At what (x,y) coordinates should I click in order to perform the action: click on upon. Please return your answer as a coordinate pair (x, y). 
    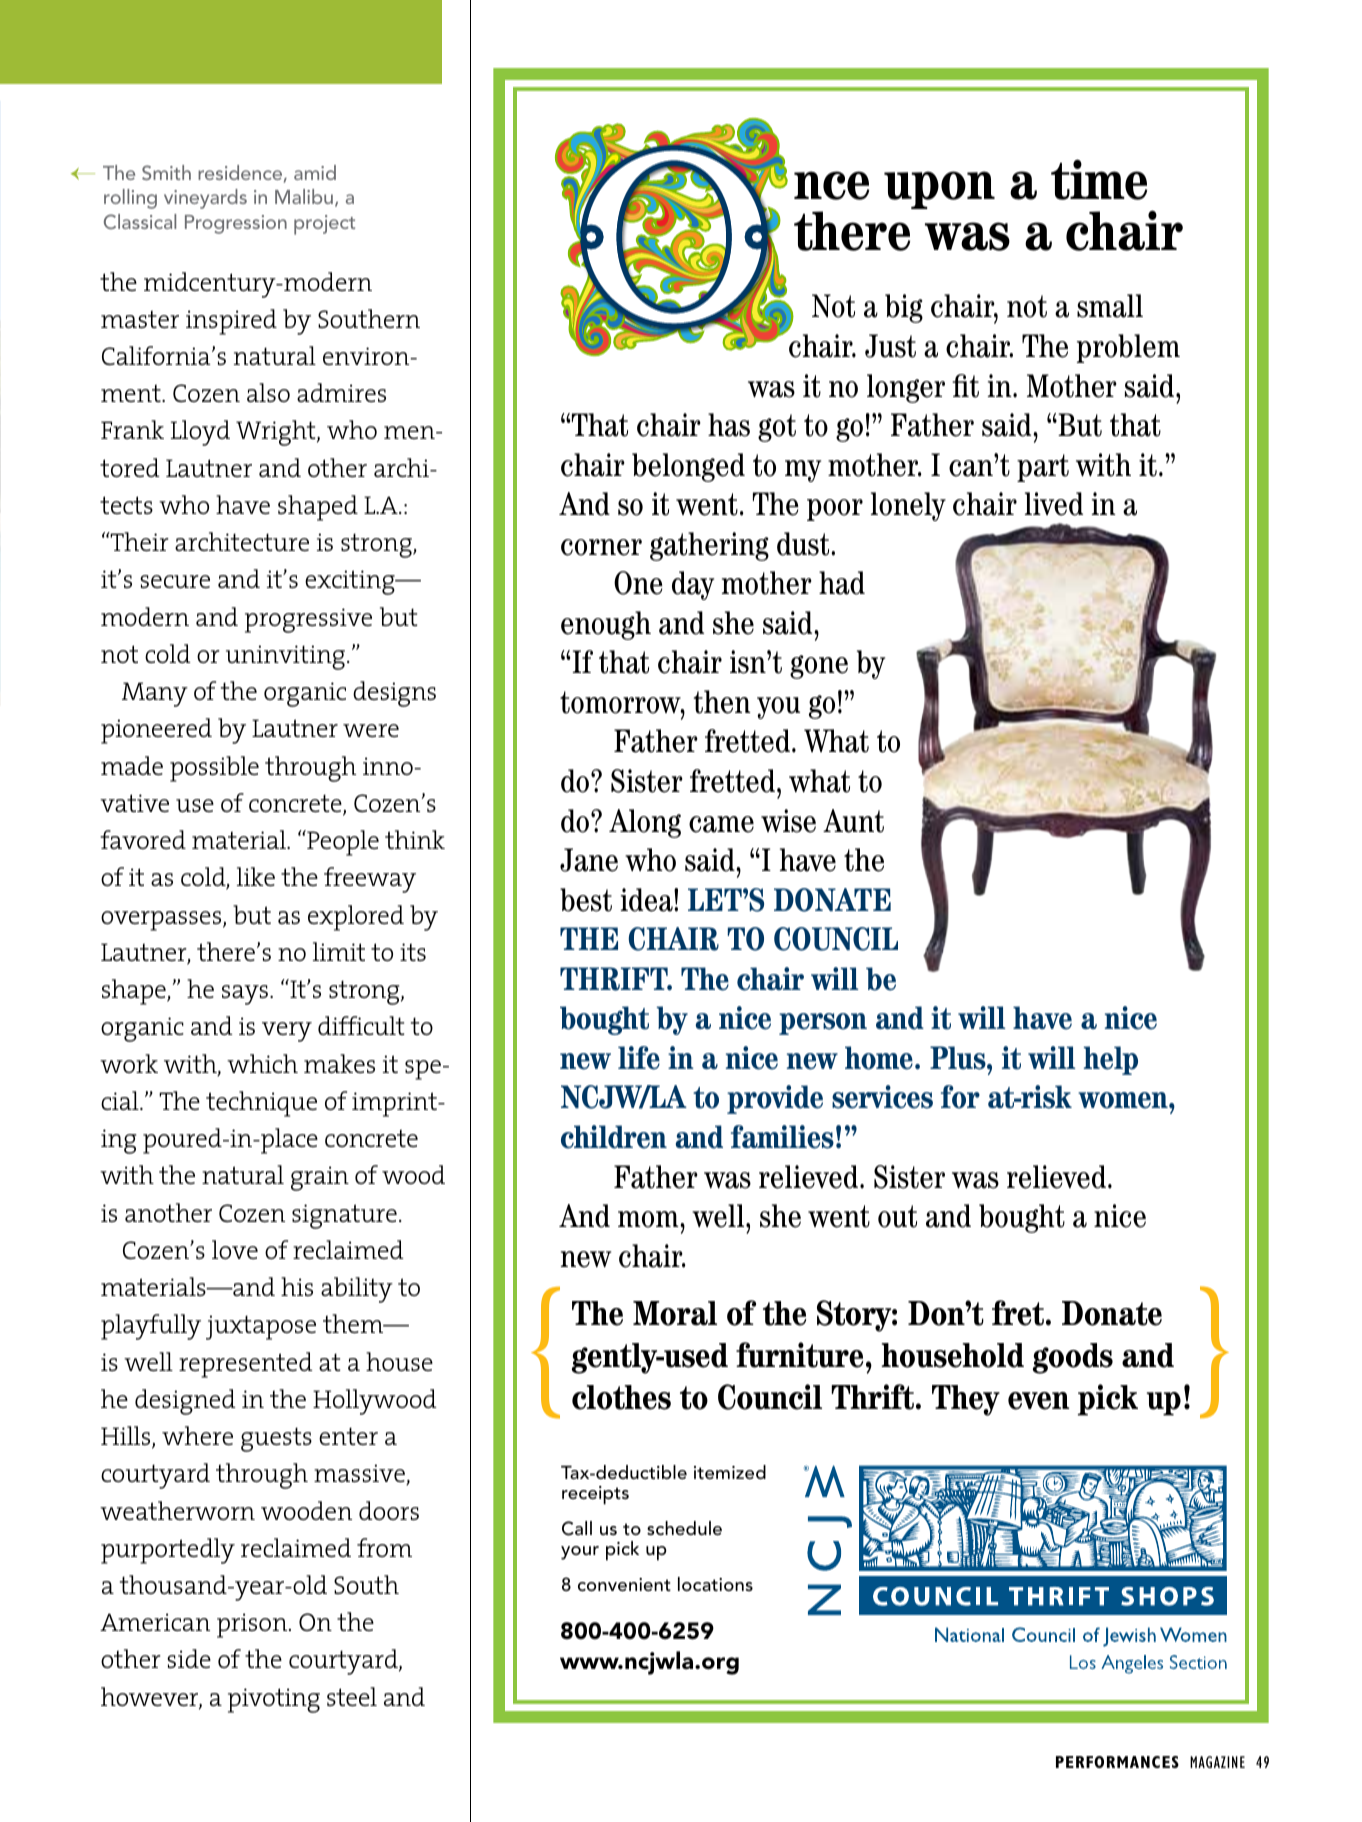
    Looking at the image, I should click on (939, 190).
